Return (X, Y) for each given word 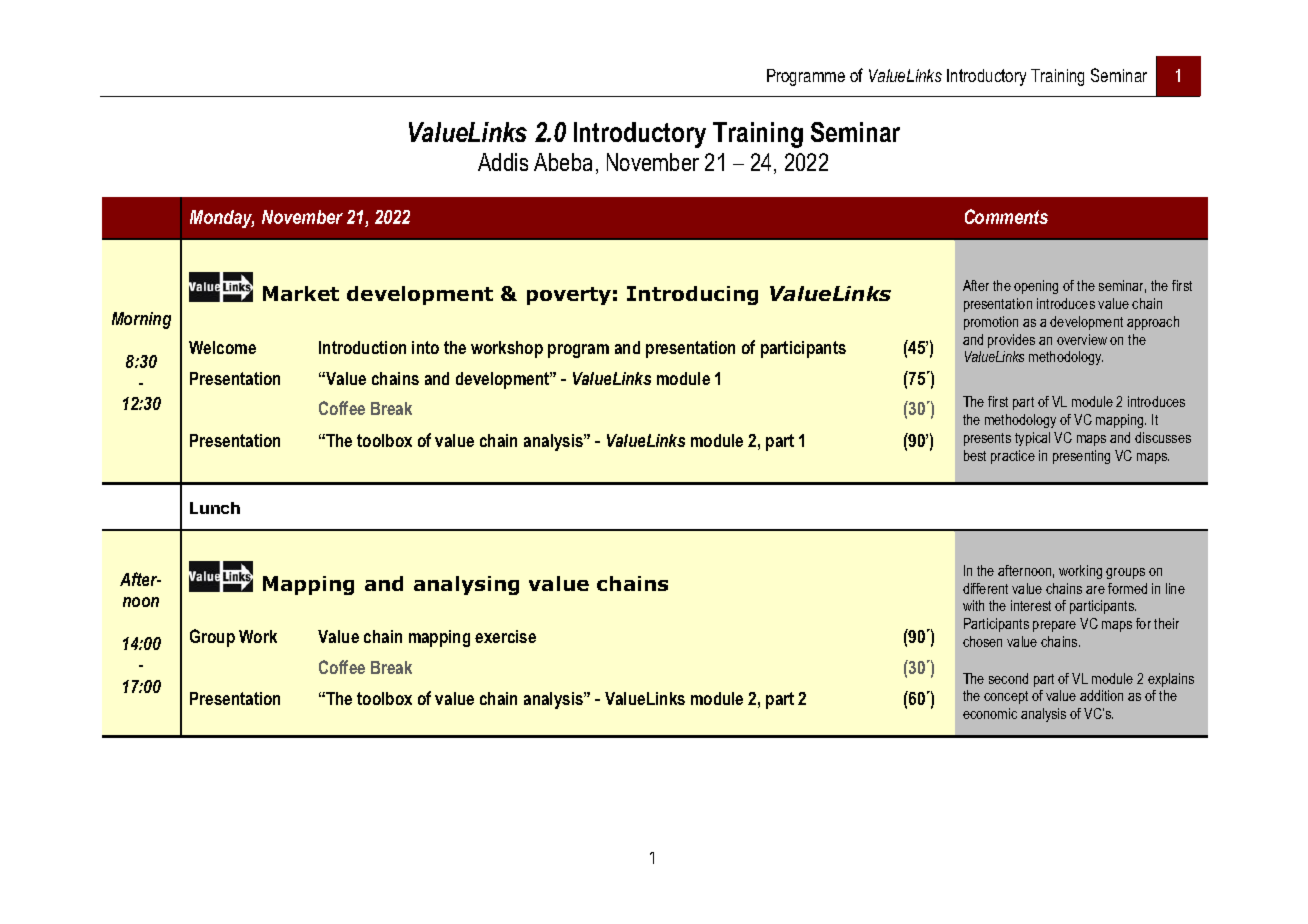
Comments (1006, 216)
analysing (466, 585)
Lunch (215, 508)
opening (1036, 287)
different (985, 588)
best (975, 455)
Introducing (692, 295)
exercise (505, 636)
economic (990, 713)
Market (301, 293)
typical (1032, 439)
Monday (222, 219)
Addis (503, 162)
